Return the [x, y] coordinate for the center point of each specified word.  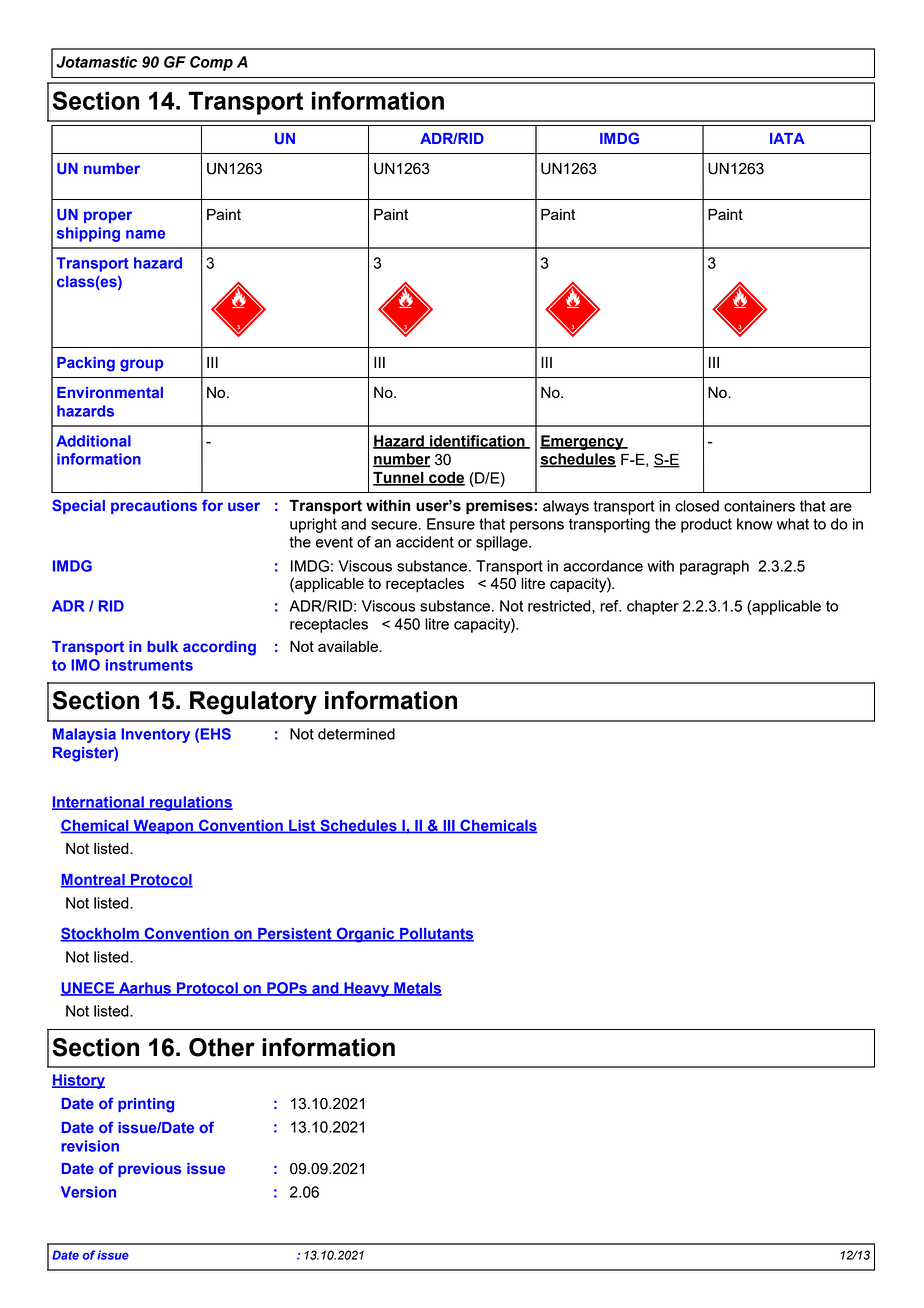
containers [759, 506]
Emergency [583, 442]
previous [149, 1170]
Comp [211, 63]
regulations [190, 803]
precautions [154, 507]
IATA [787, 138]
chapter [653, 607]
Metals [417, 989]
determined [356, 734]
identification [477, 442]
